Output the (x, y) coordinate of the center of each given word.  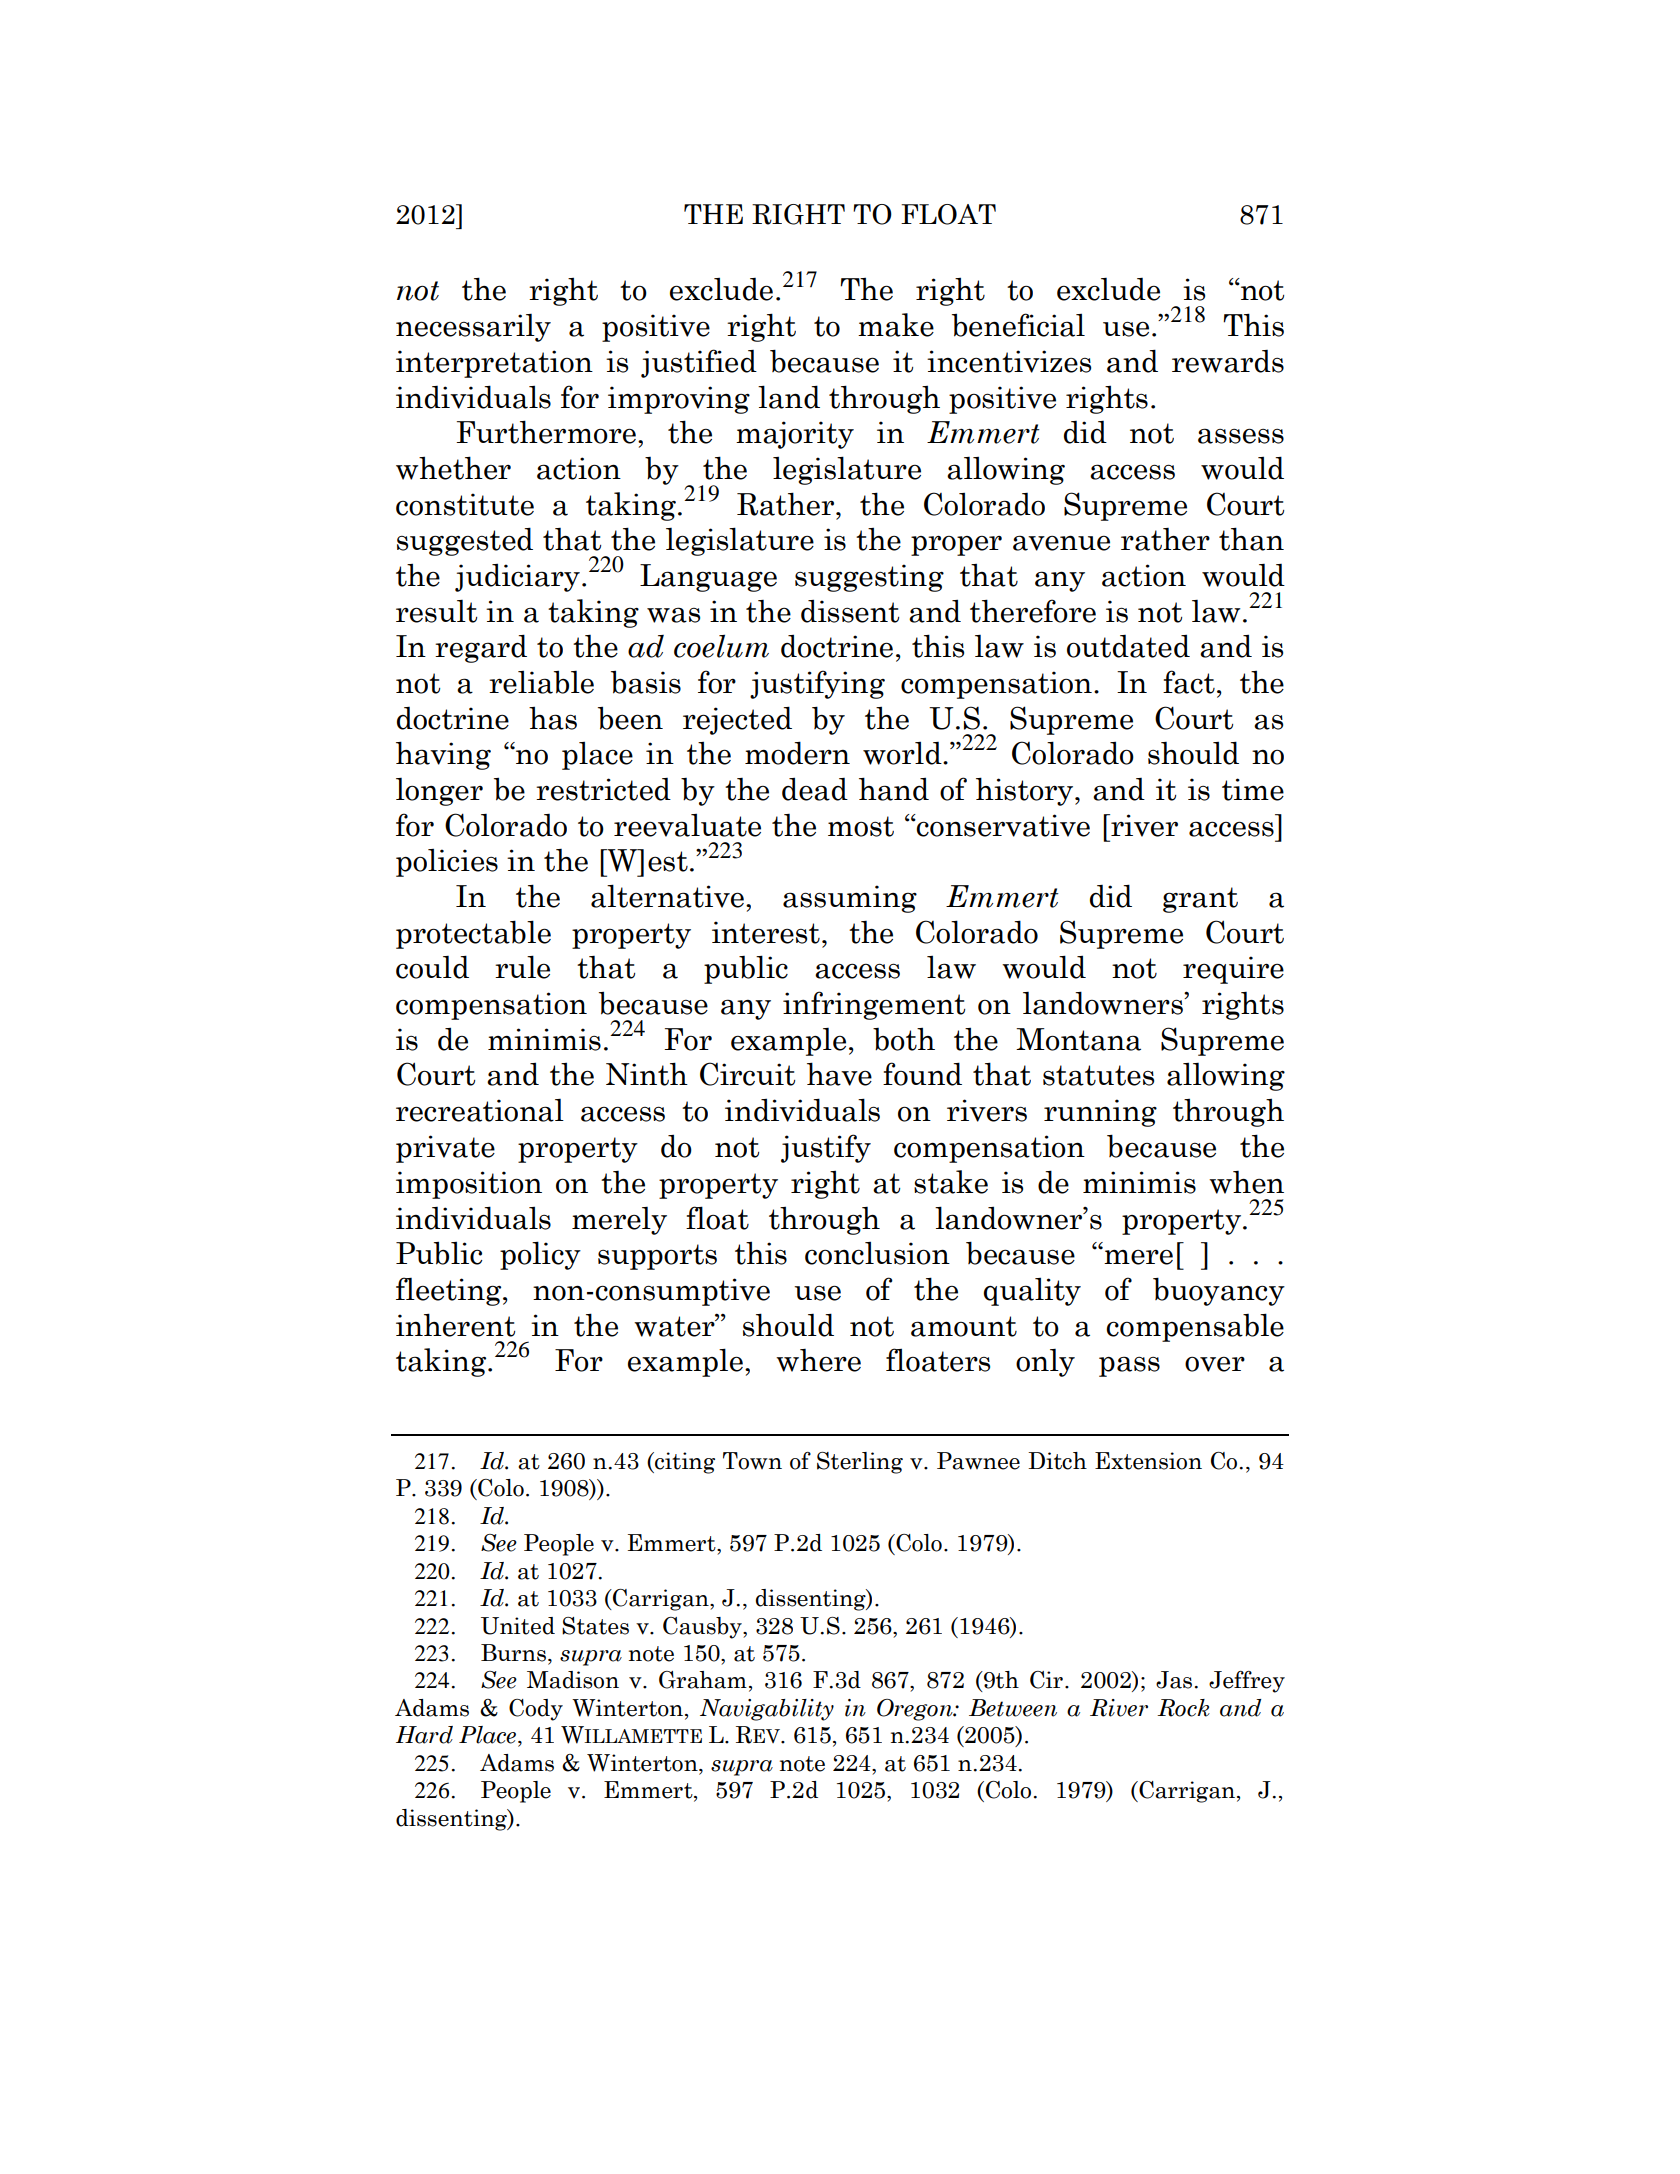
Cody (536, 1710)
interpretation (494, 364)
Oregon (916, 1710)
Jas (1174, 1680)
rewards (1228, 361)
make (896, 325)
